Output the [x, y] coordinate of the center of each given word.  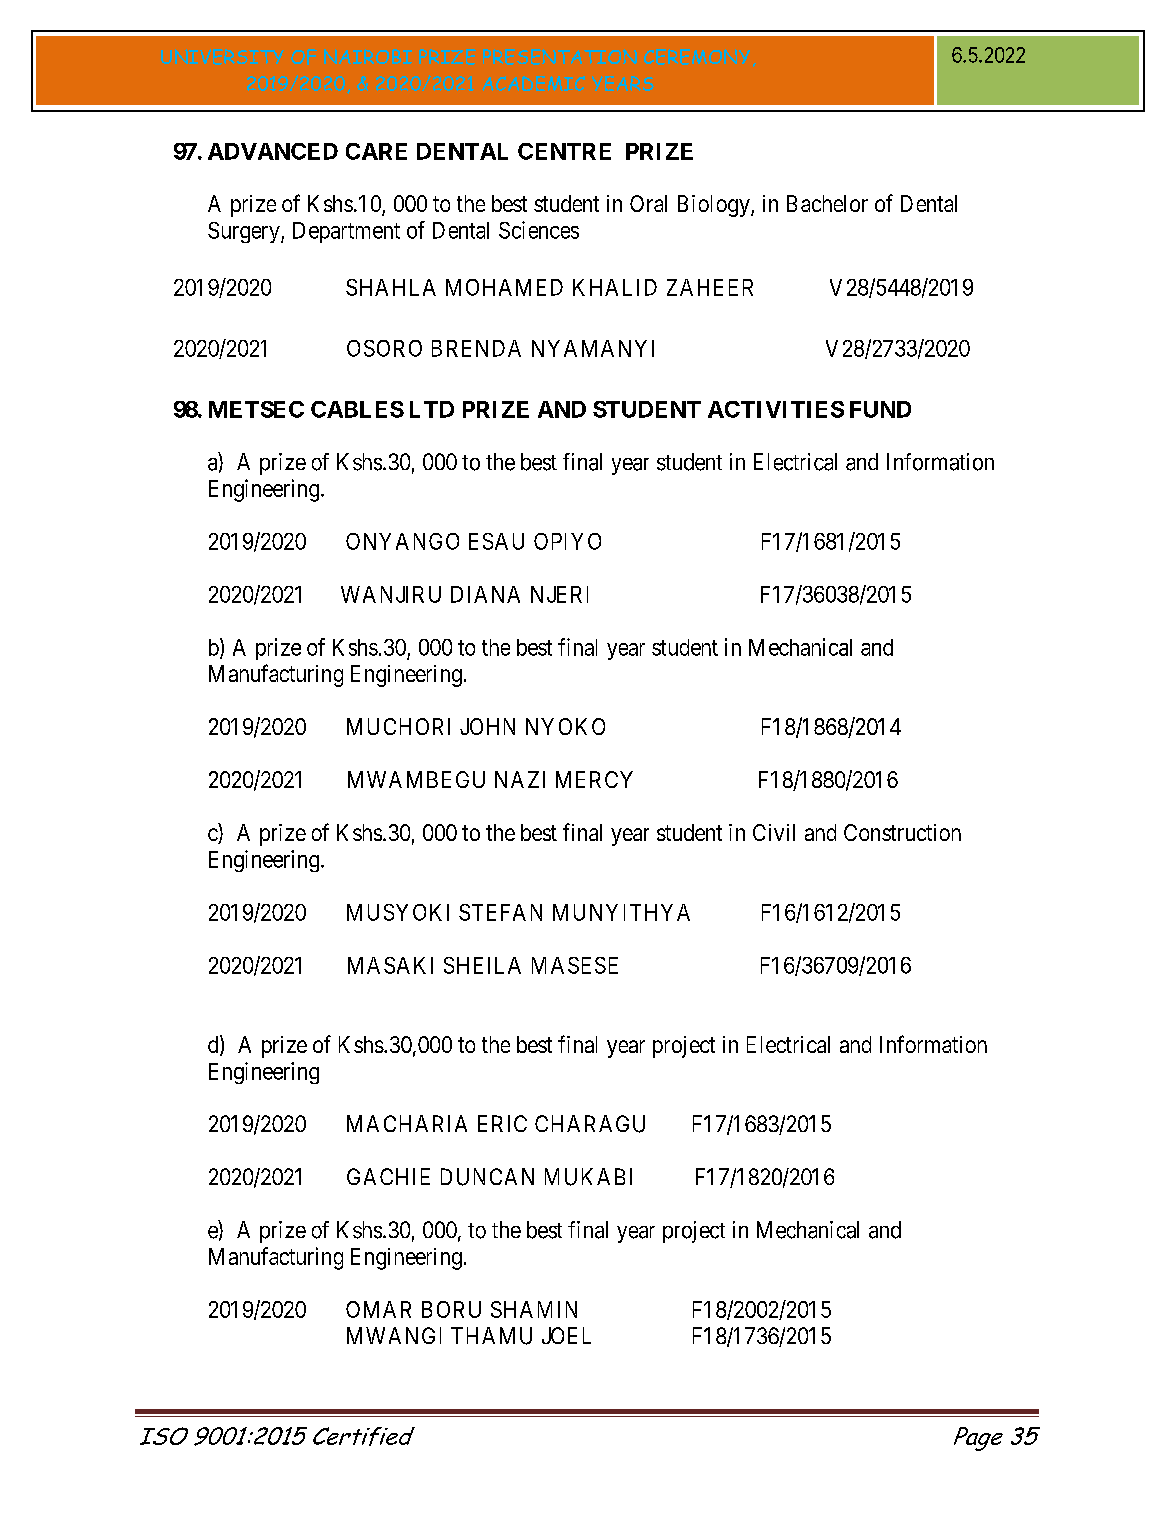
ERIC [502, 1123]
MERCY [594, 779]
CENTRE [564, 151]
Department [346, 232]
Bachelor [827, 203]
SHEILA [482, 965]
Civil [774, 832]
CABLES [357, 409]
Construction [902, 832]
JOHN [487, 726]
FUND [880, 409]
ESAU [496, 541]
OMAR [378, 1309]
